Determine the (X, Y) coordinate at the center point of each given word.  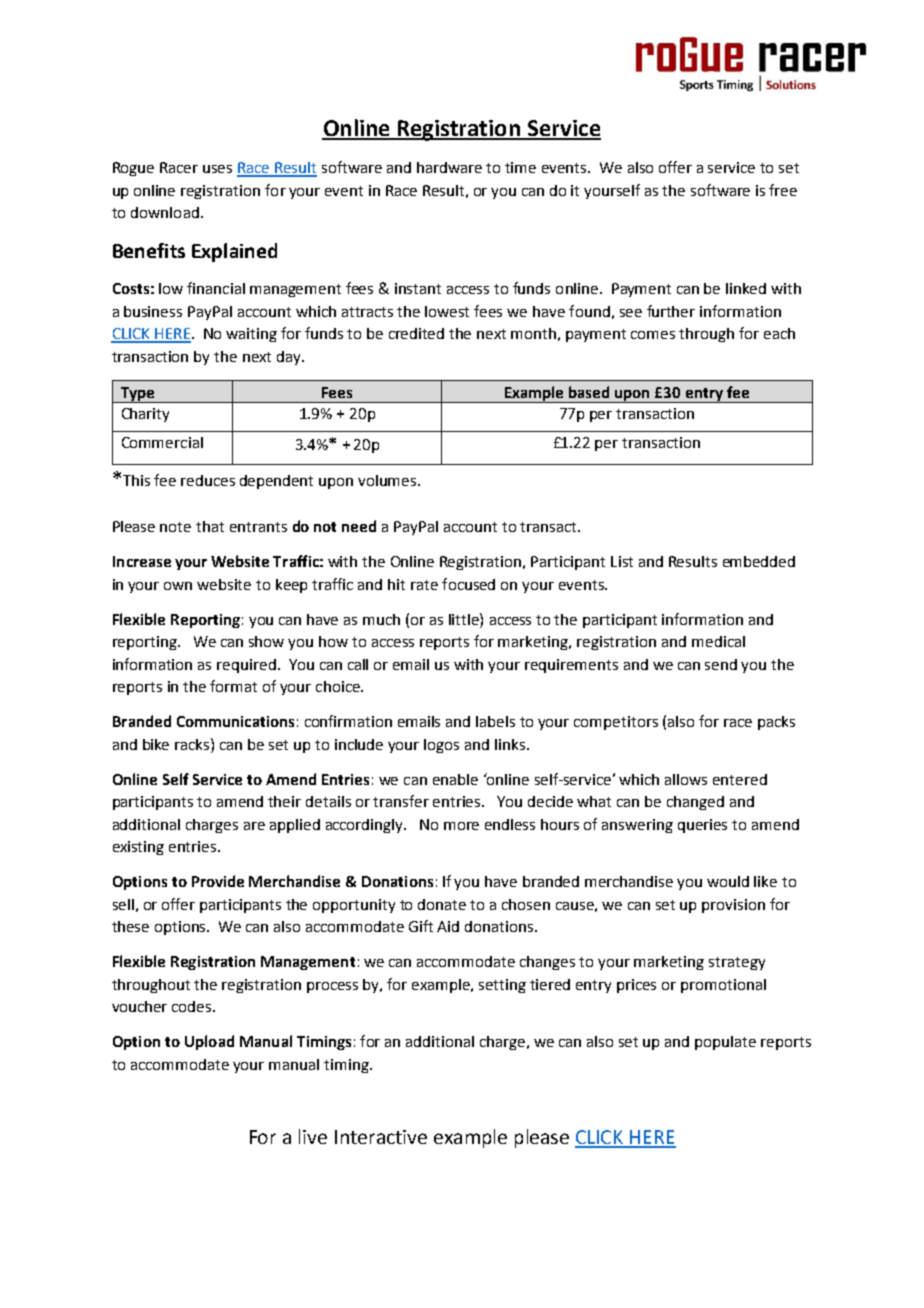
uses (217, 169)
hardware (449, 167)
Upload (209, 1042)
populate (725, 1043)
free (783, 190)
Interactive (381, 1137)
